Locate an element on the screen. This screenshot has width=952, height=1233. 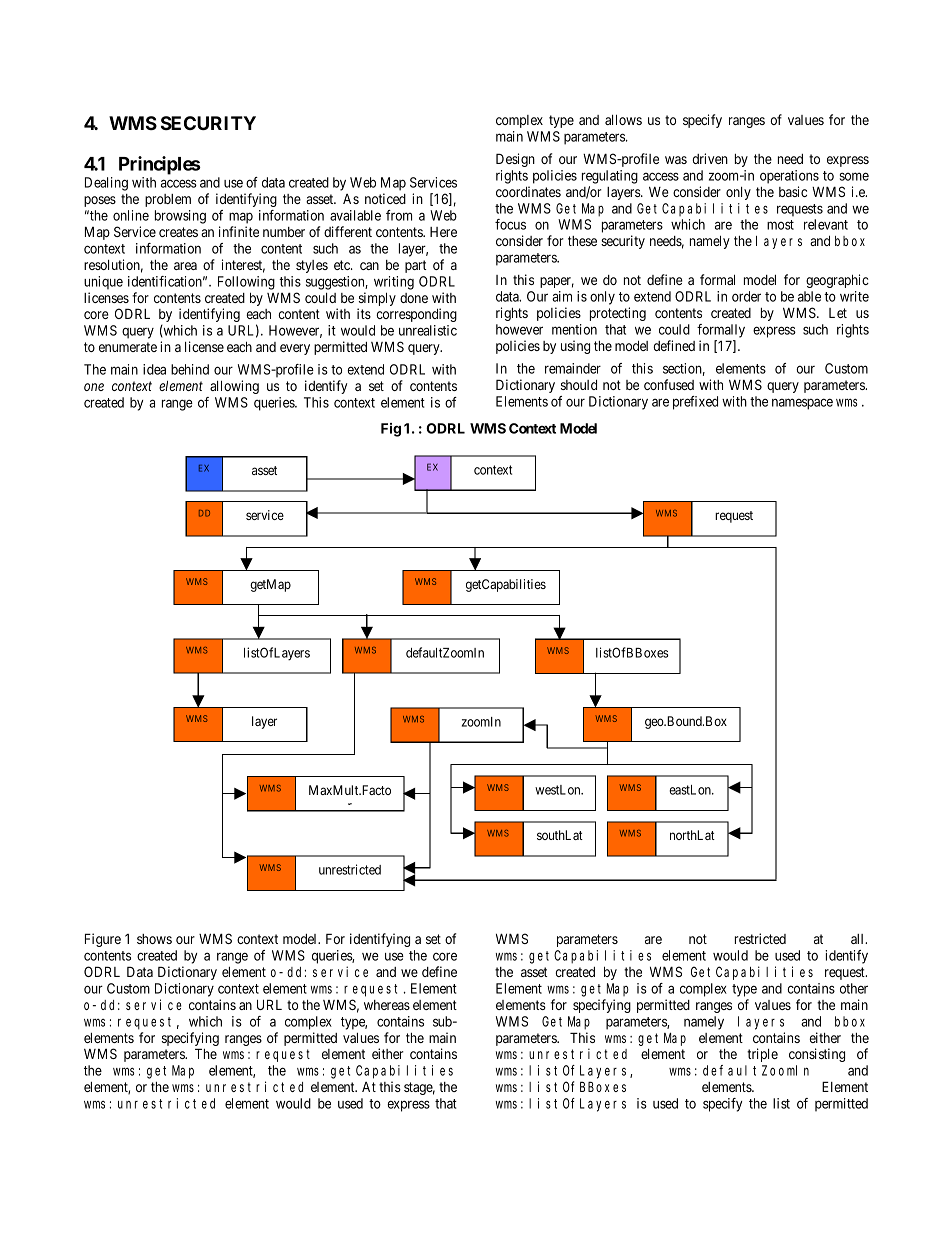
namespace is located at coordinates (802, 404).
